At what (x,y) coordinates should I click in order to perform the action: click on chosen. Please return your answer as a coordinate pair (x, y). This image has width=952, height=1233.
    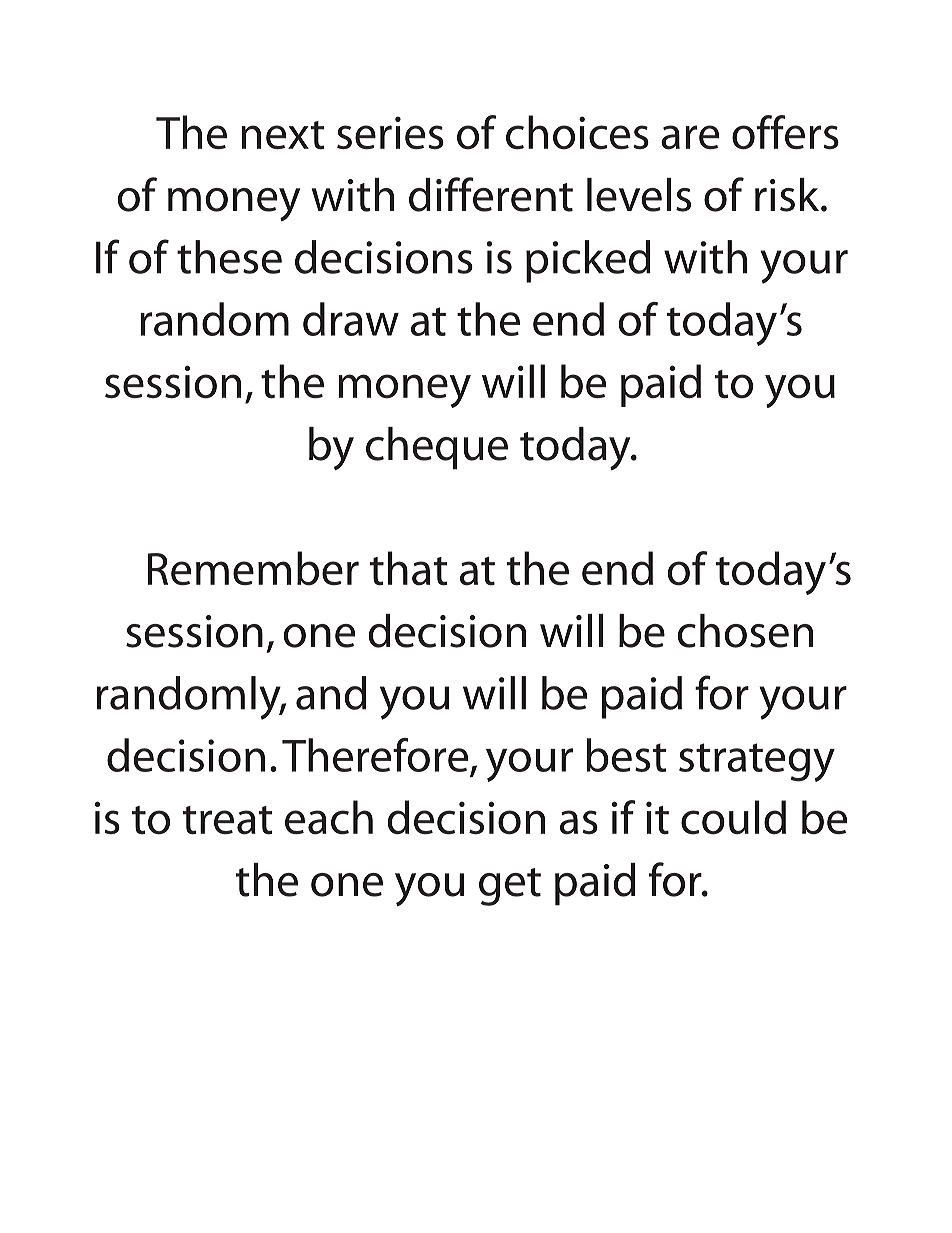
    Looking at the image, I should click on (745, 631).
